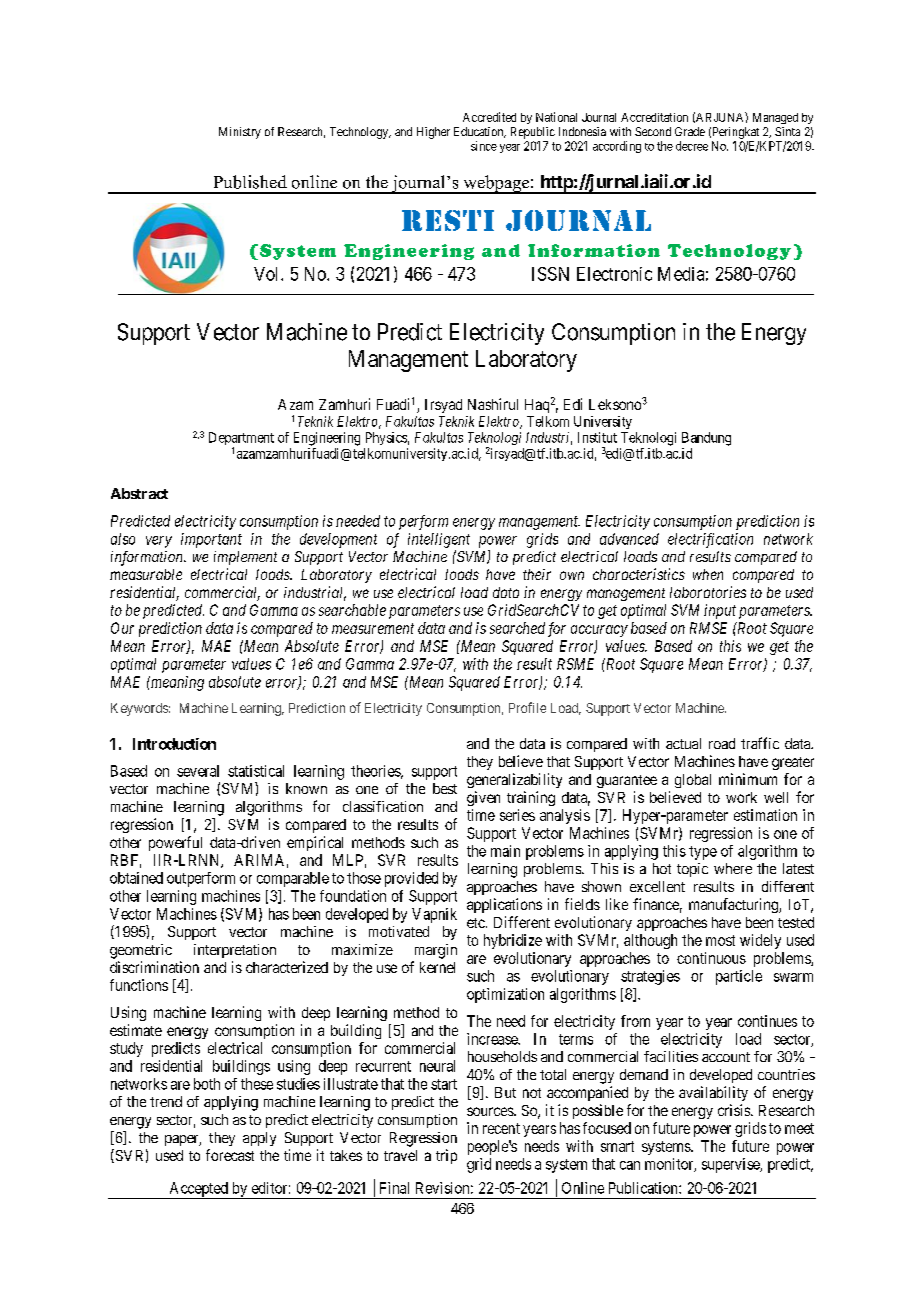 Image resolution: width=924 pixels, height=1308 pixels. I want to click on continuous, so click(711, 958).
